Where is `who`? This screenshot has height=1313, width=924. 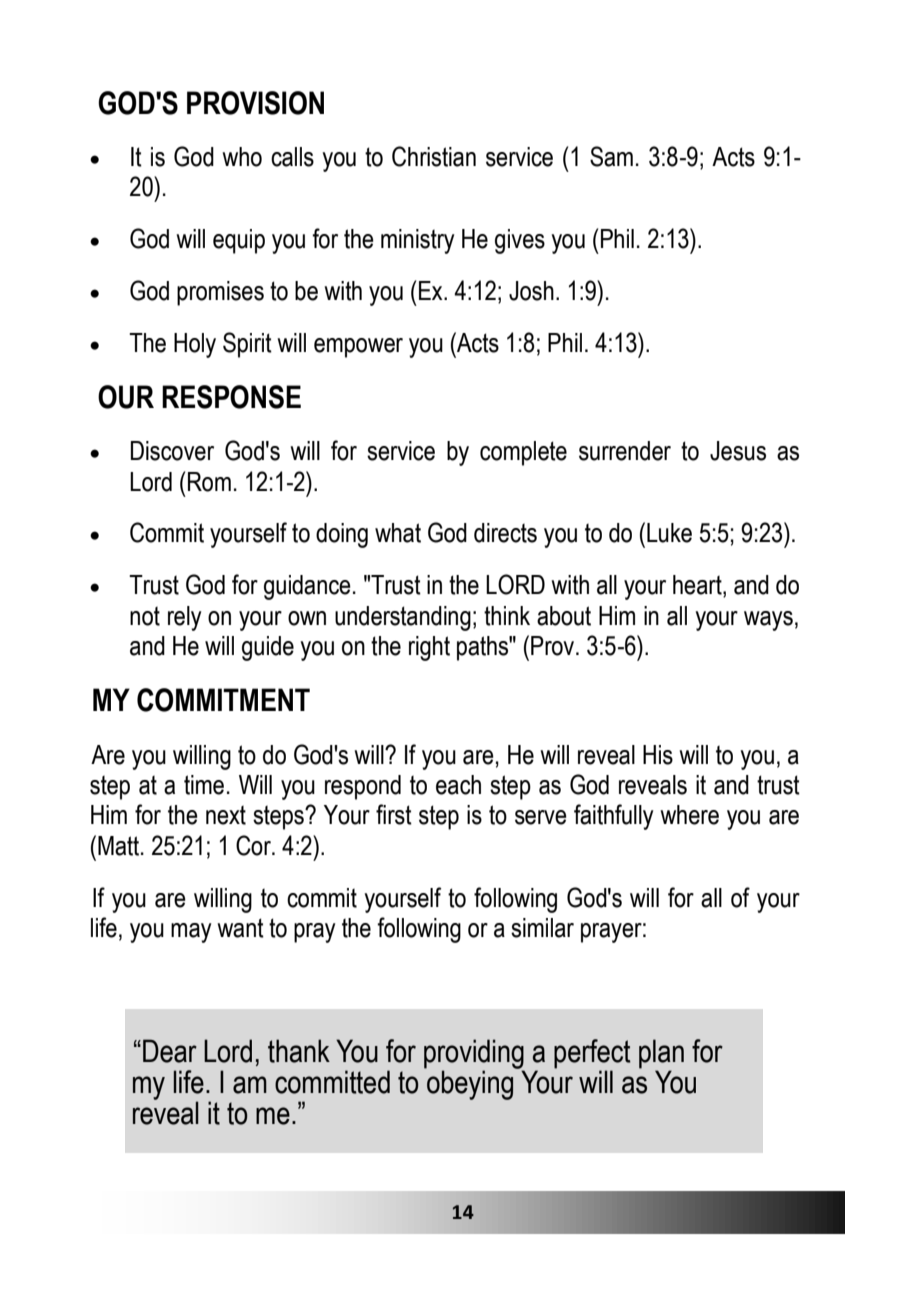 who is located at coordinates (242, 157).
